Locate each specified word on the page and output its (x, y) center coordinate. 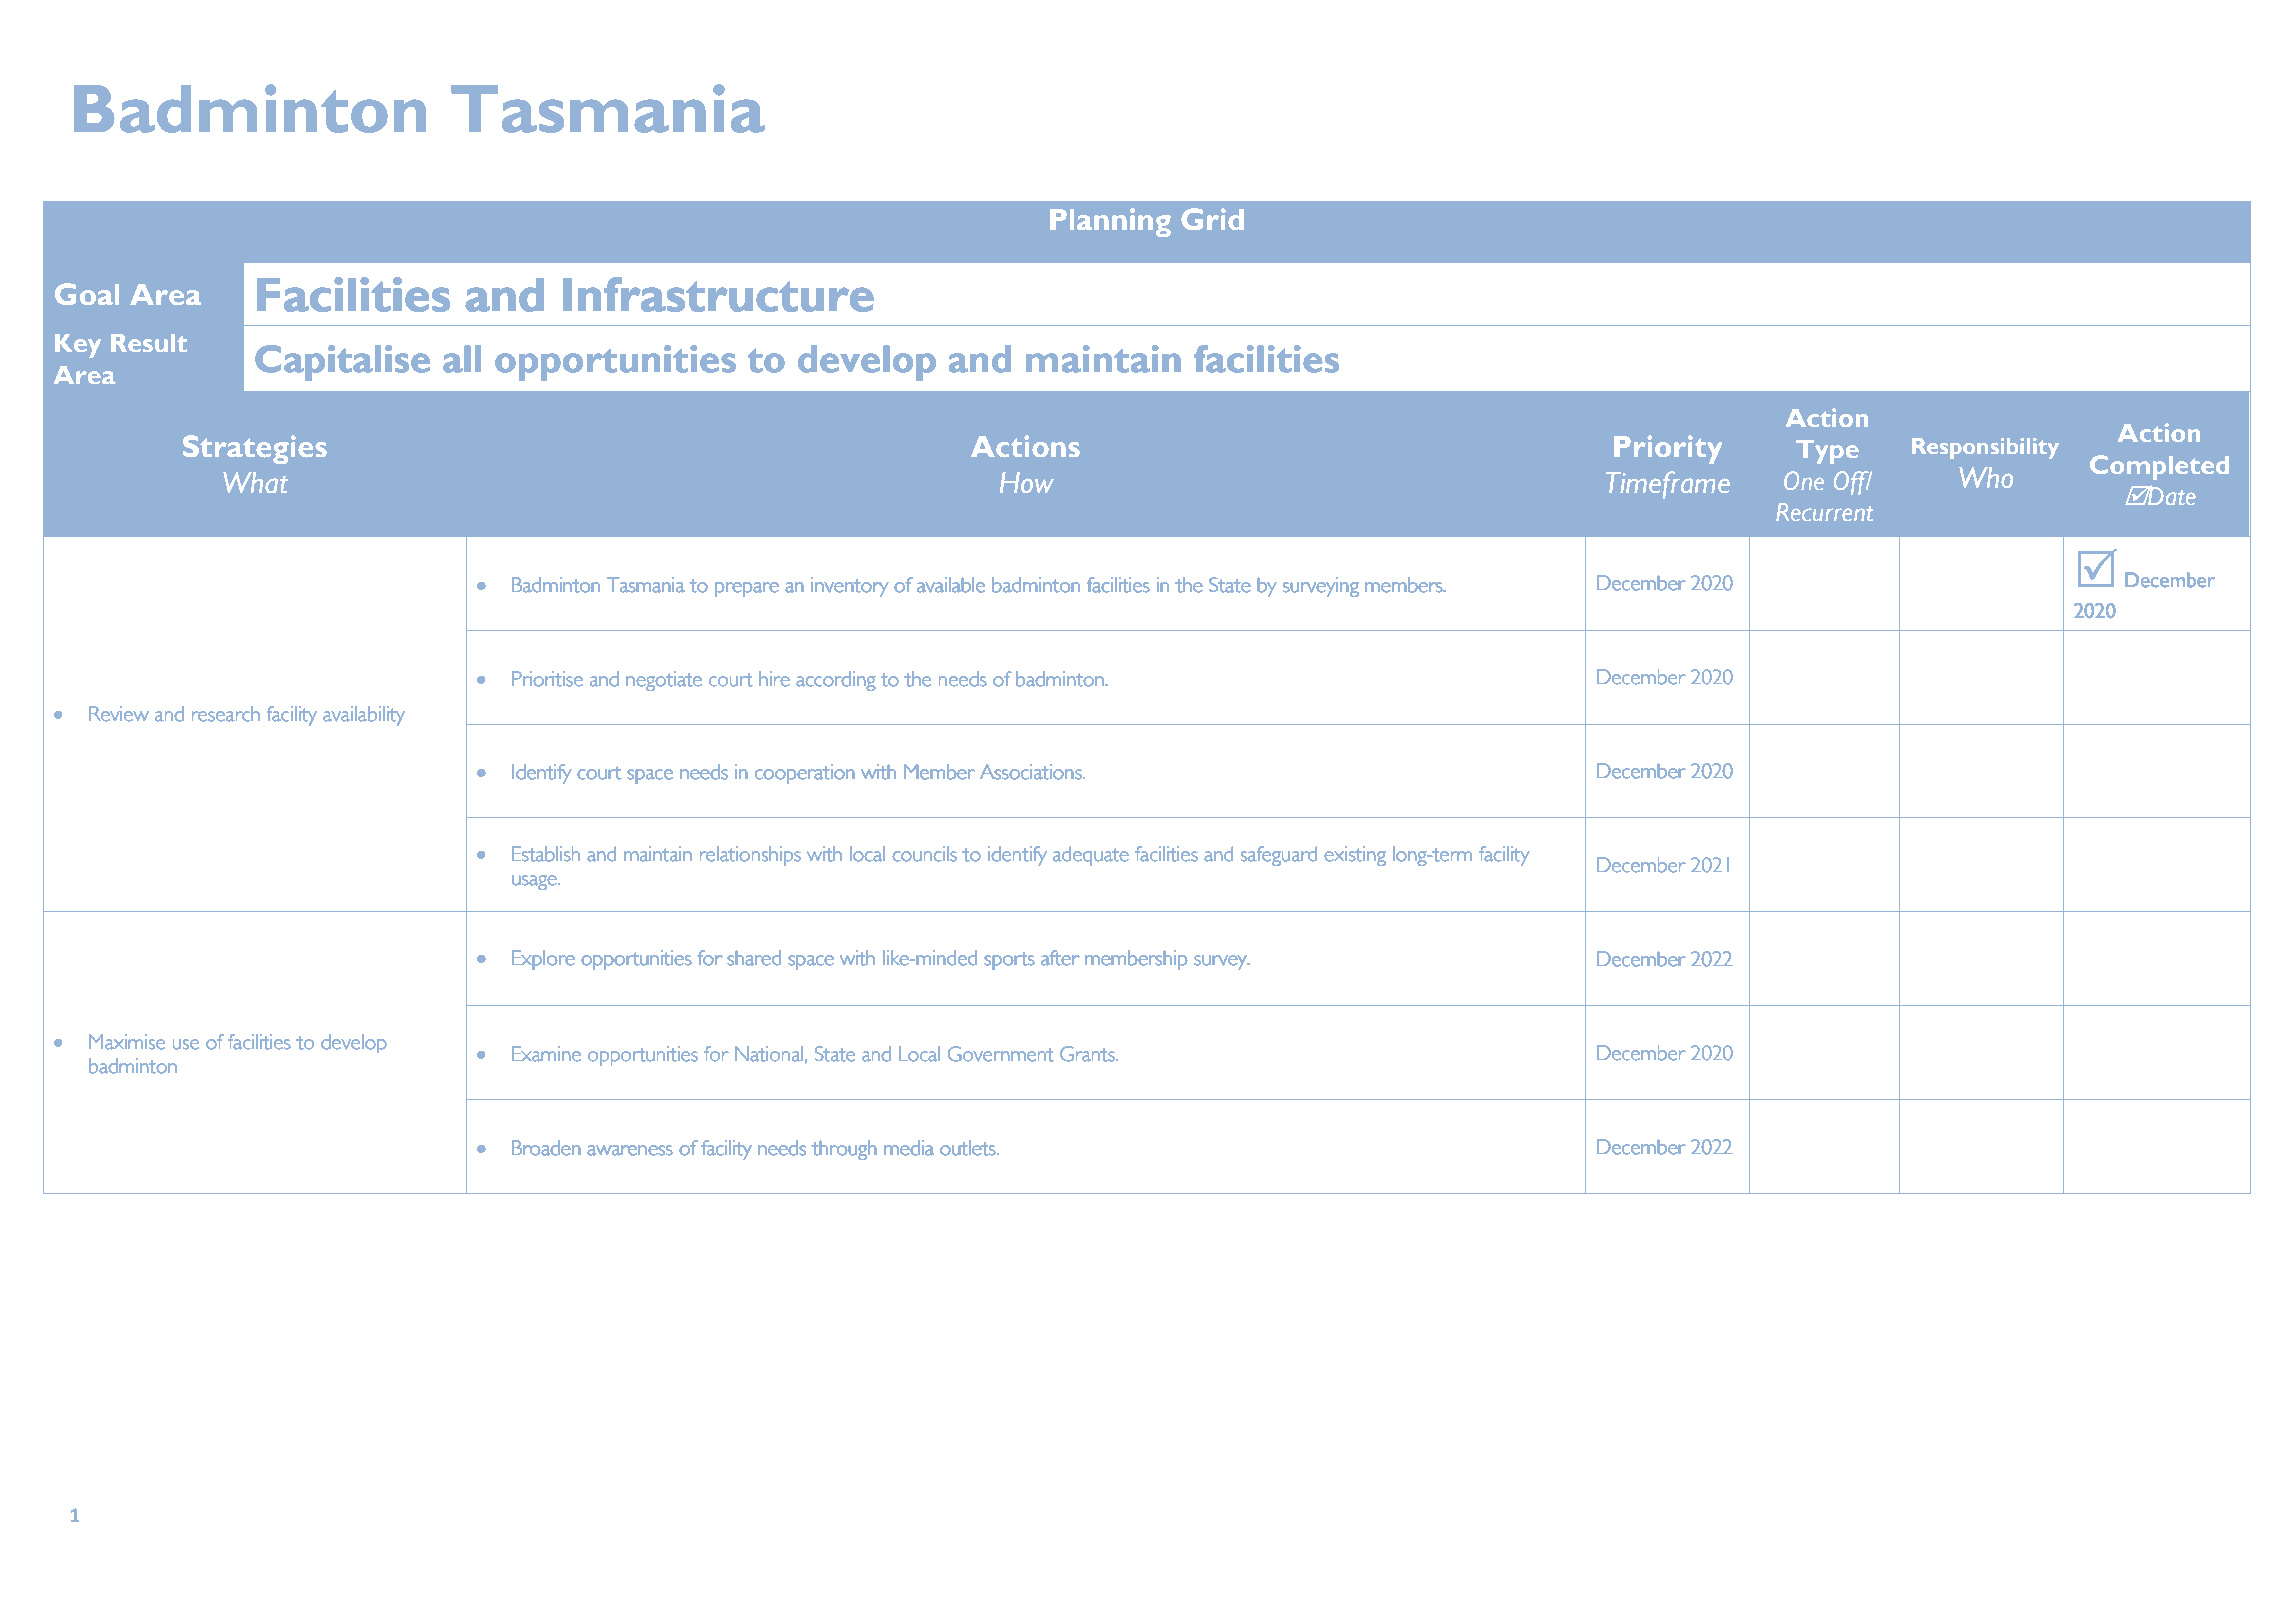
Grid (1212, 219)
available (951, 585)
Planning (1110, 222)
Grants (1088, 1054)
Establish (546, 854)
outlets (969, 1148)
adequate (1091, 856)
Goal (87, 294)
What (256, 482)
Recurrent (1825, 512)
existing (1355, 856)
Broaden (546, 1148)
